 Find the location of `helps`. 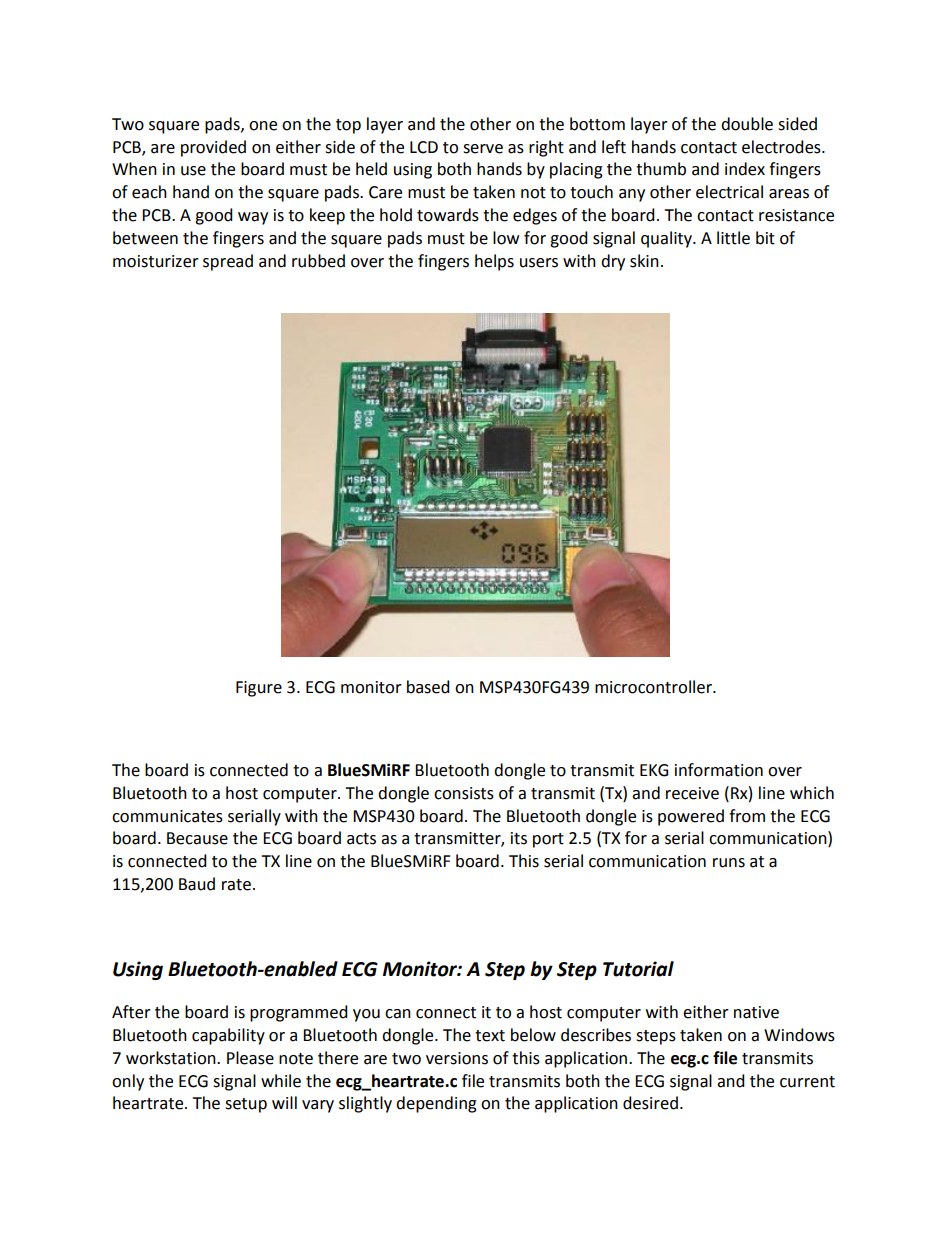

helps is located at coordinates (494, 262).
